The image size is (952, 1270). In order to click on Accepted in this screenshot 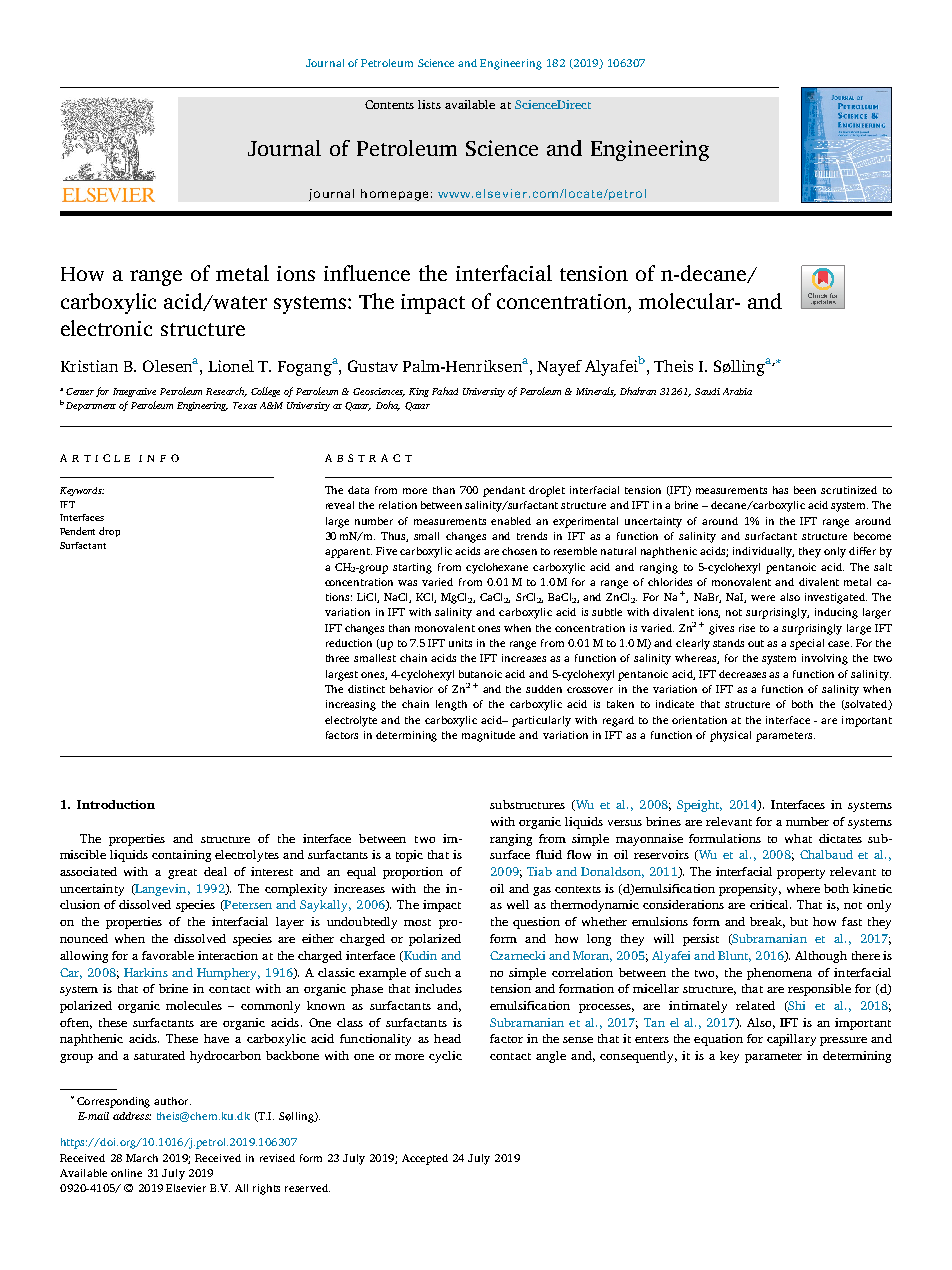, I will do `click(425, 1159)`.
